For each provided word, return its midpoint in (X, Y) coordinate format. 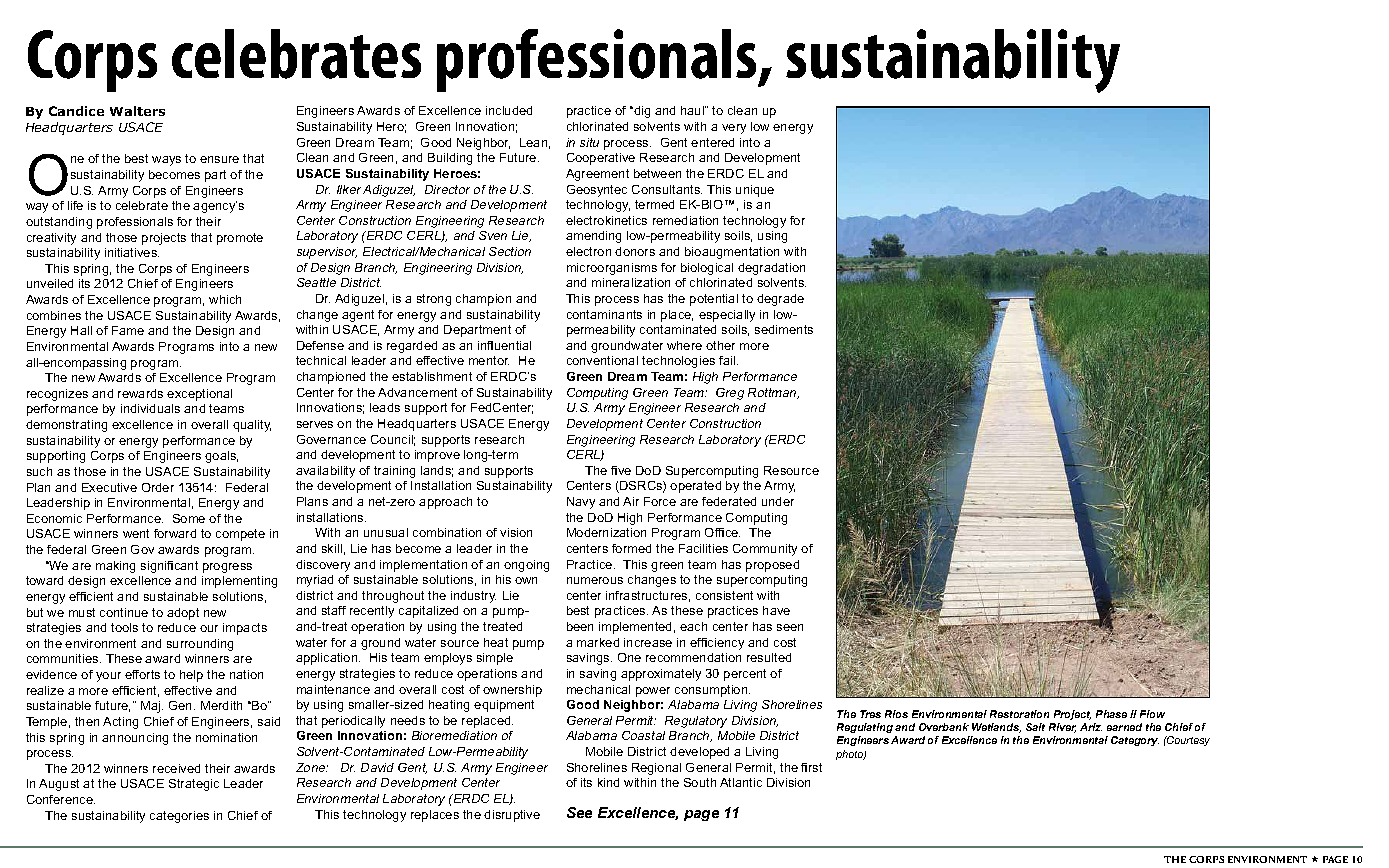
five (621, 470)
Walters (137, 111)
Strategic (194, 785)
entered (712, 142)
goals (221, 457)
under (778, 501)
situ (589, 142)
